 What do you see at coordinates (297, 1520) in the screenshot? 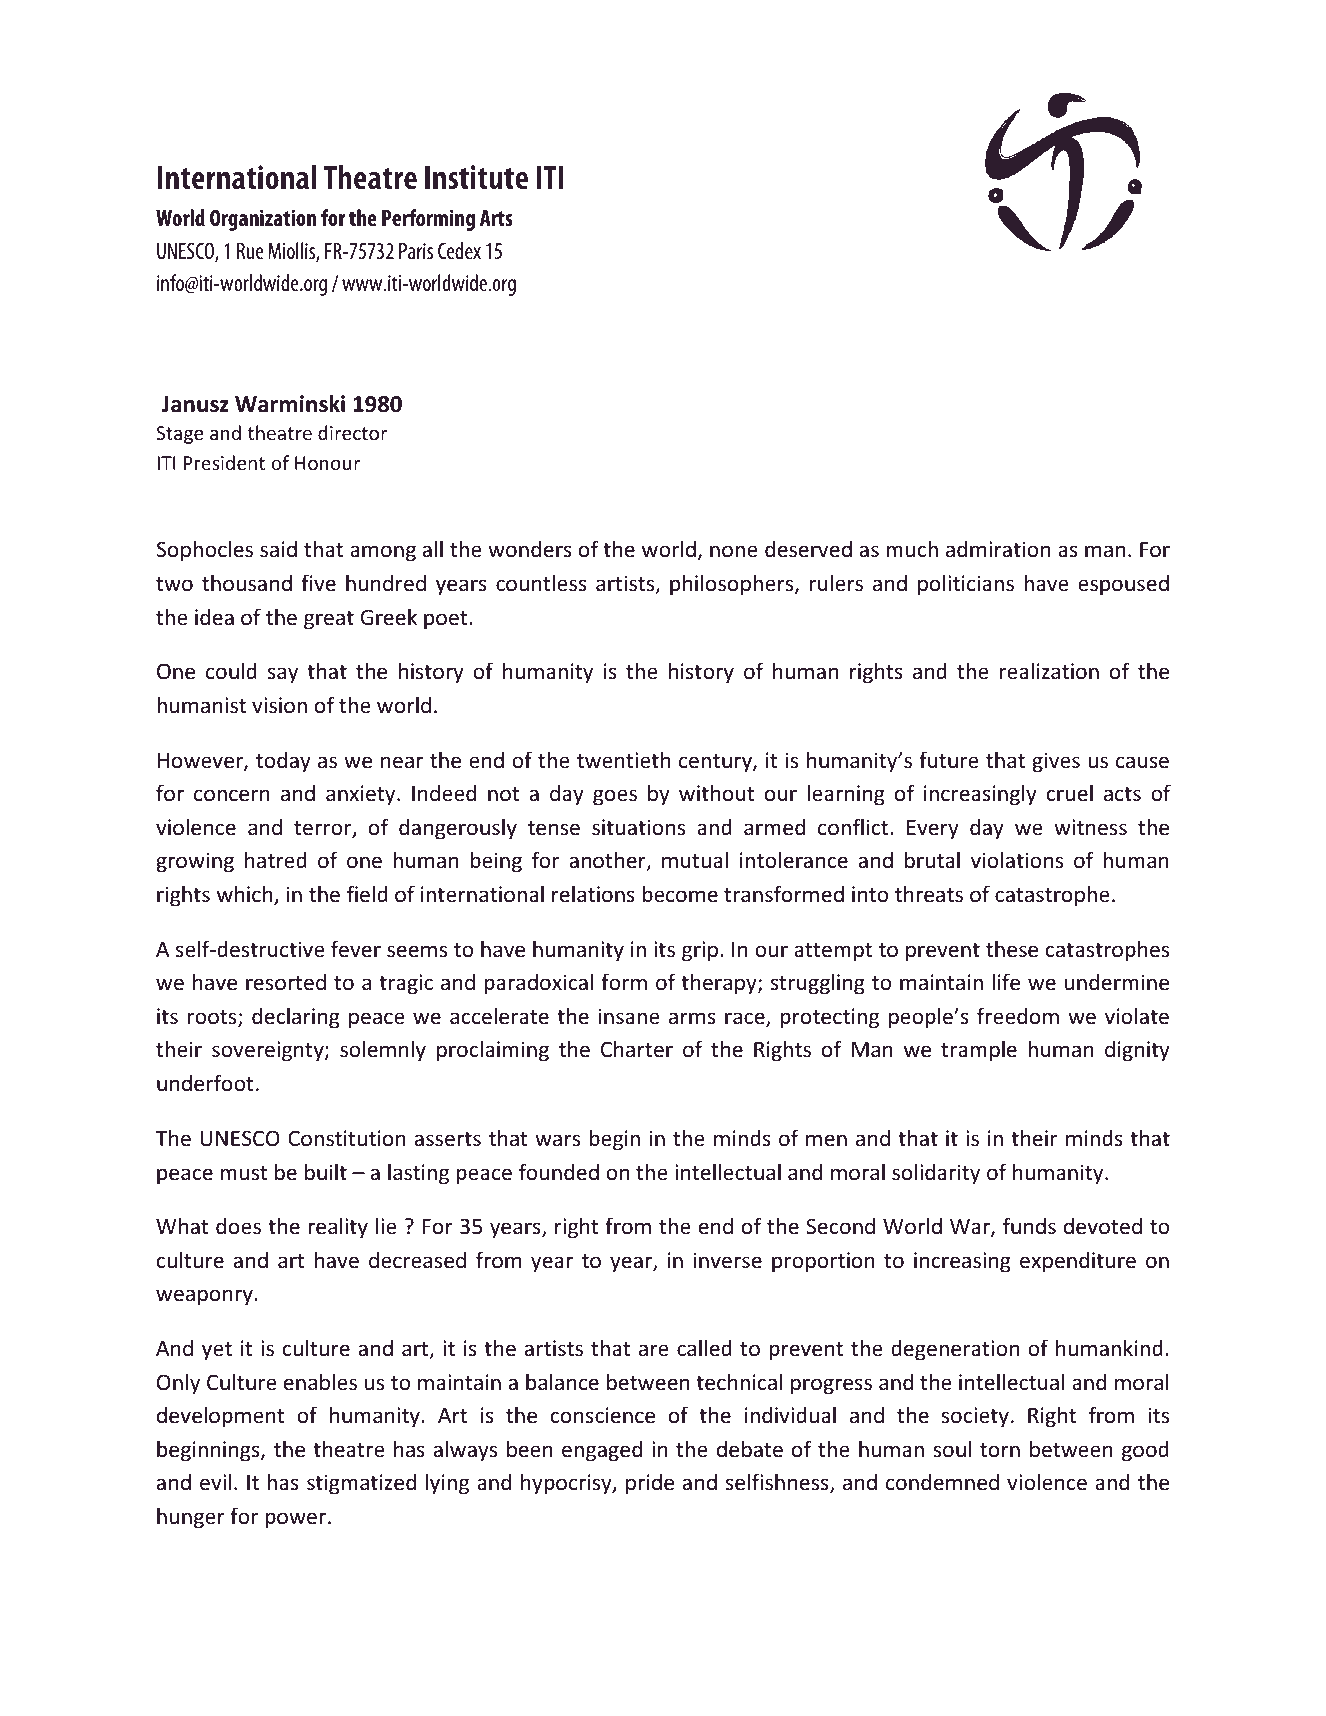
I see `power` at bounding box center [297, 1520].
